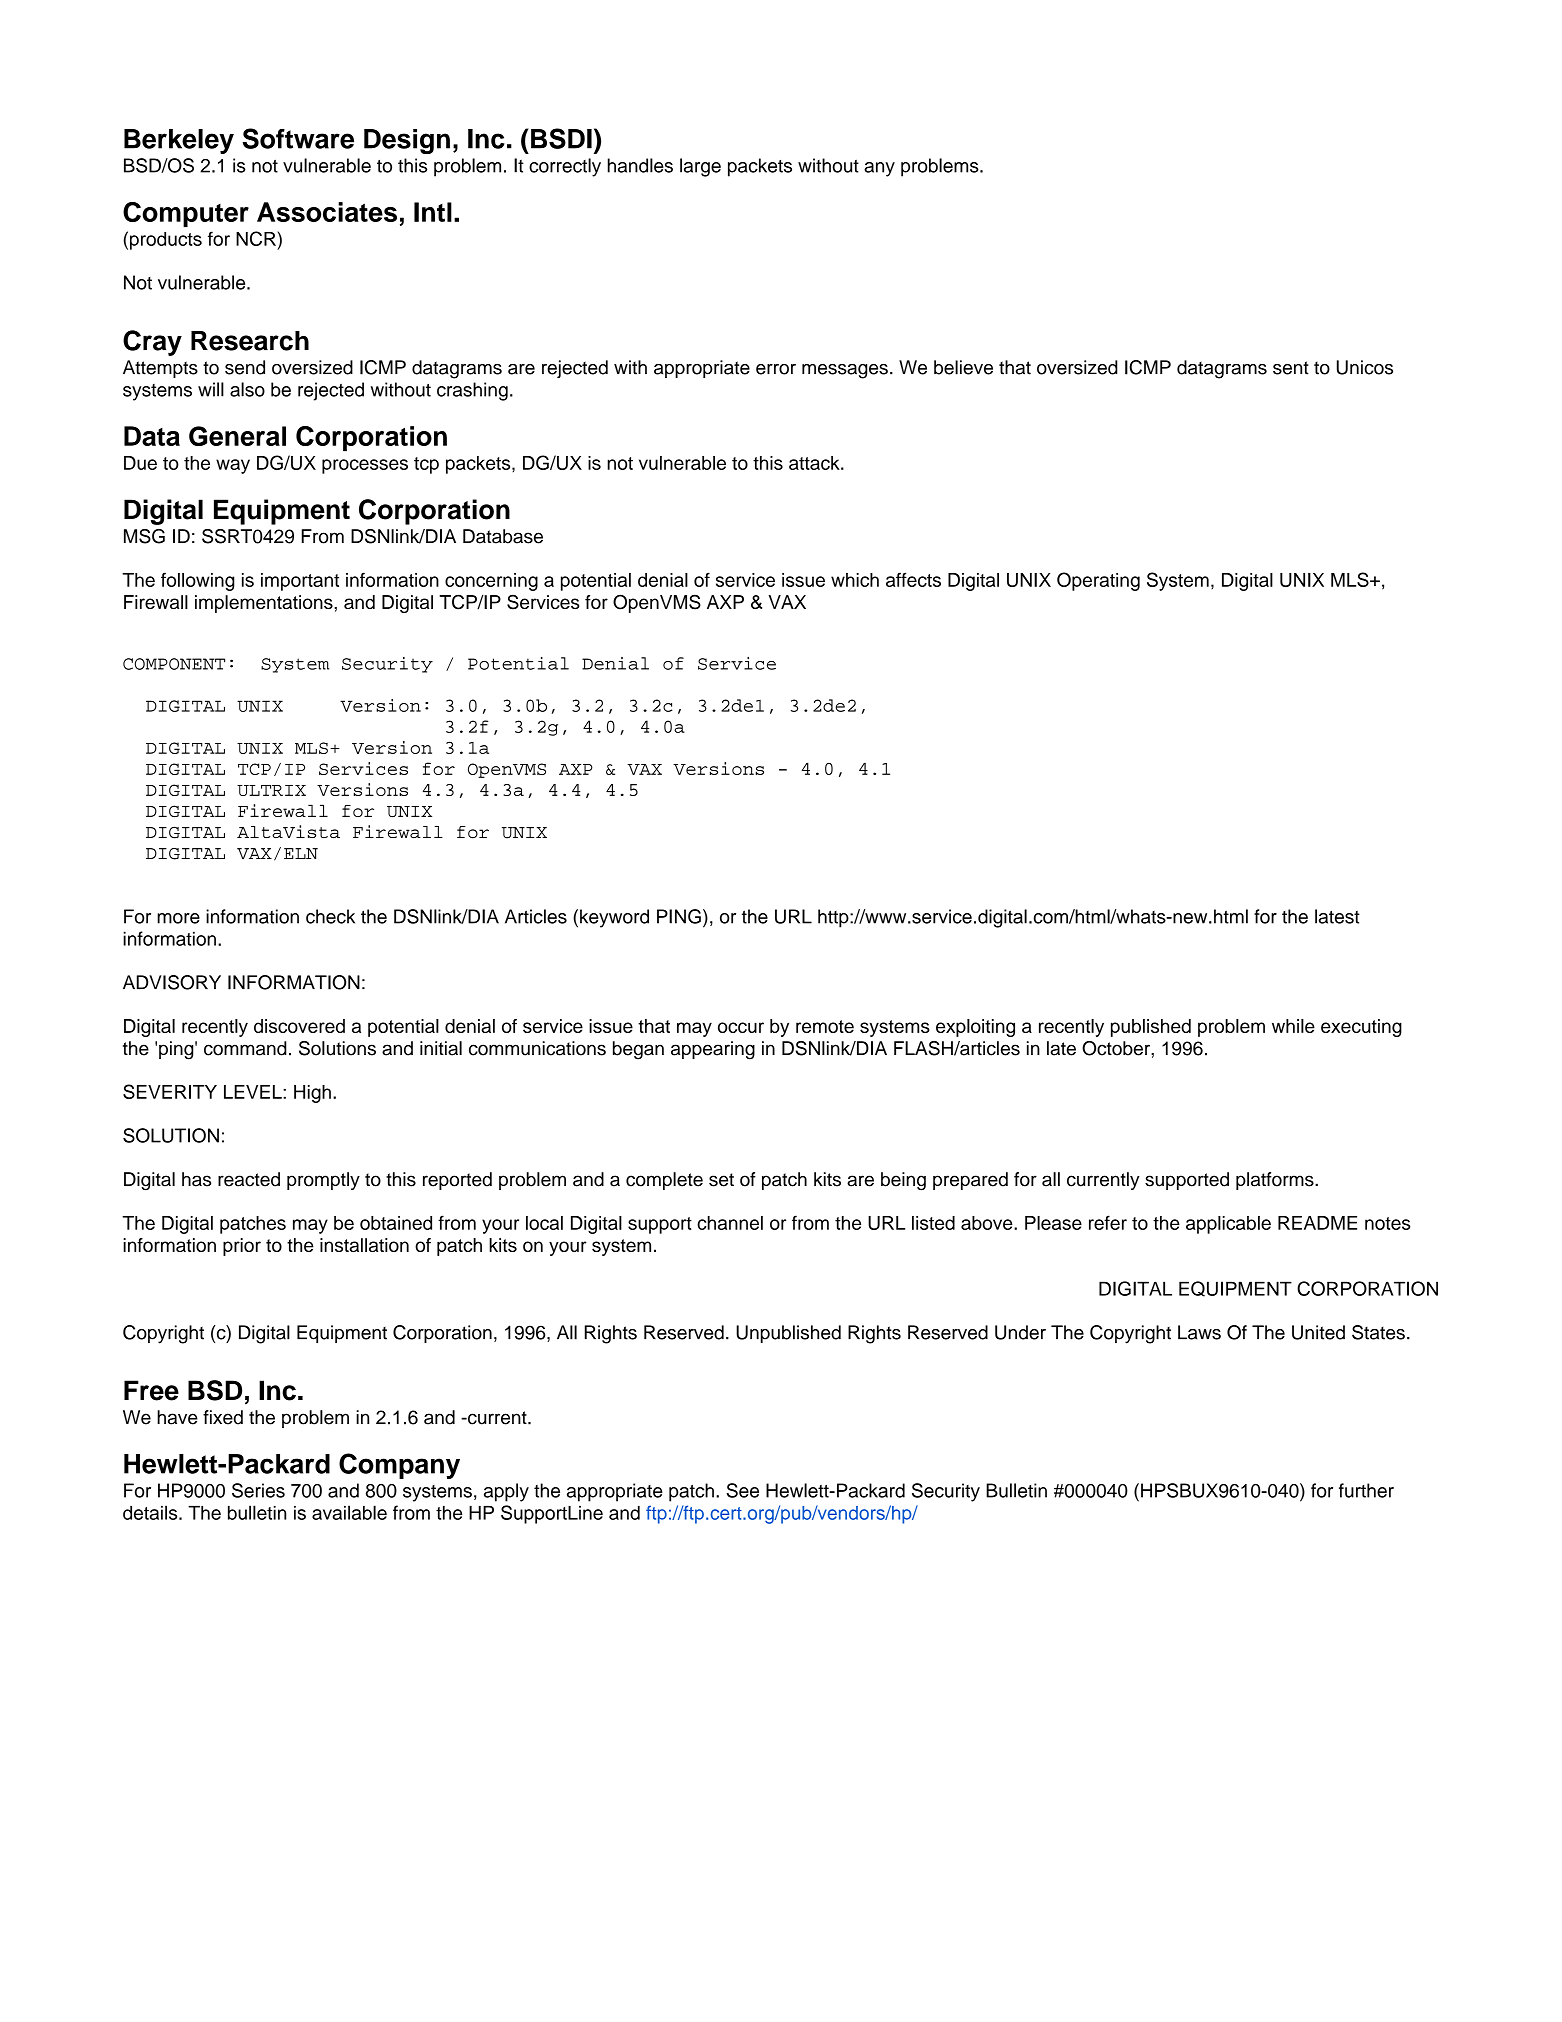  I want to click on Associates, so click(327, 212).
